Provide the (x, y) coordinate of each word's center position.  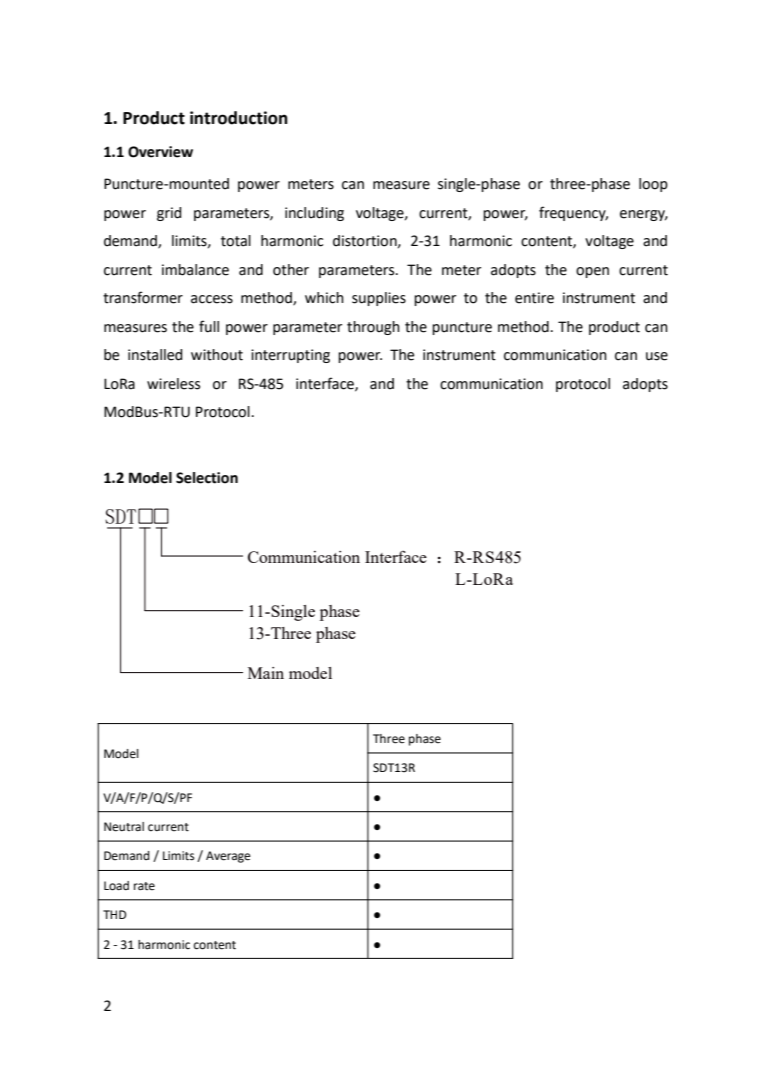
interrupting (290, 356)
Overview (160, 152)
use (657, 356)
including (314, 214)
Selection (207, 478)
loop (653, 185)
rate (144, 886)
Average (228, 857)
